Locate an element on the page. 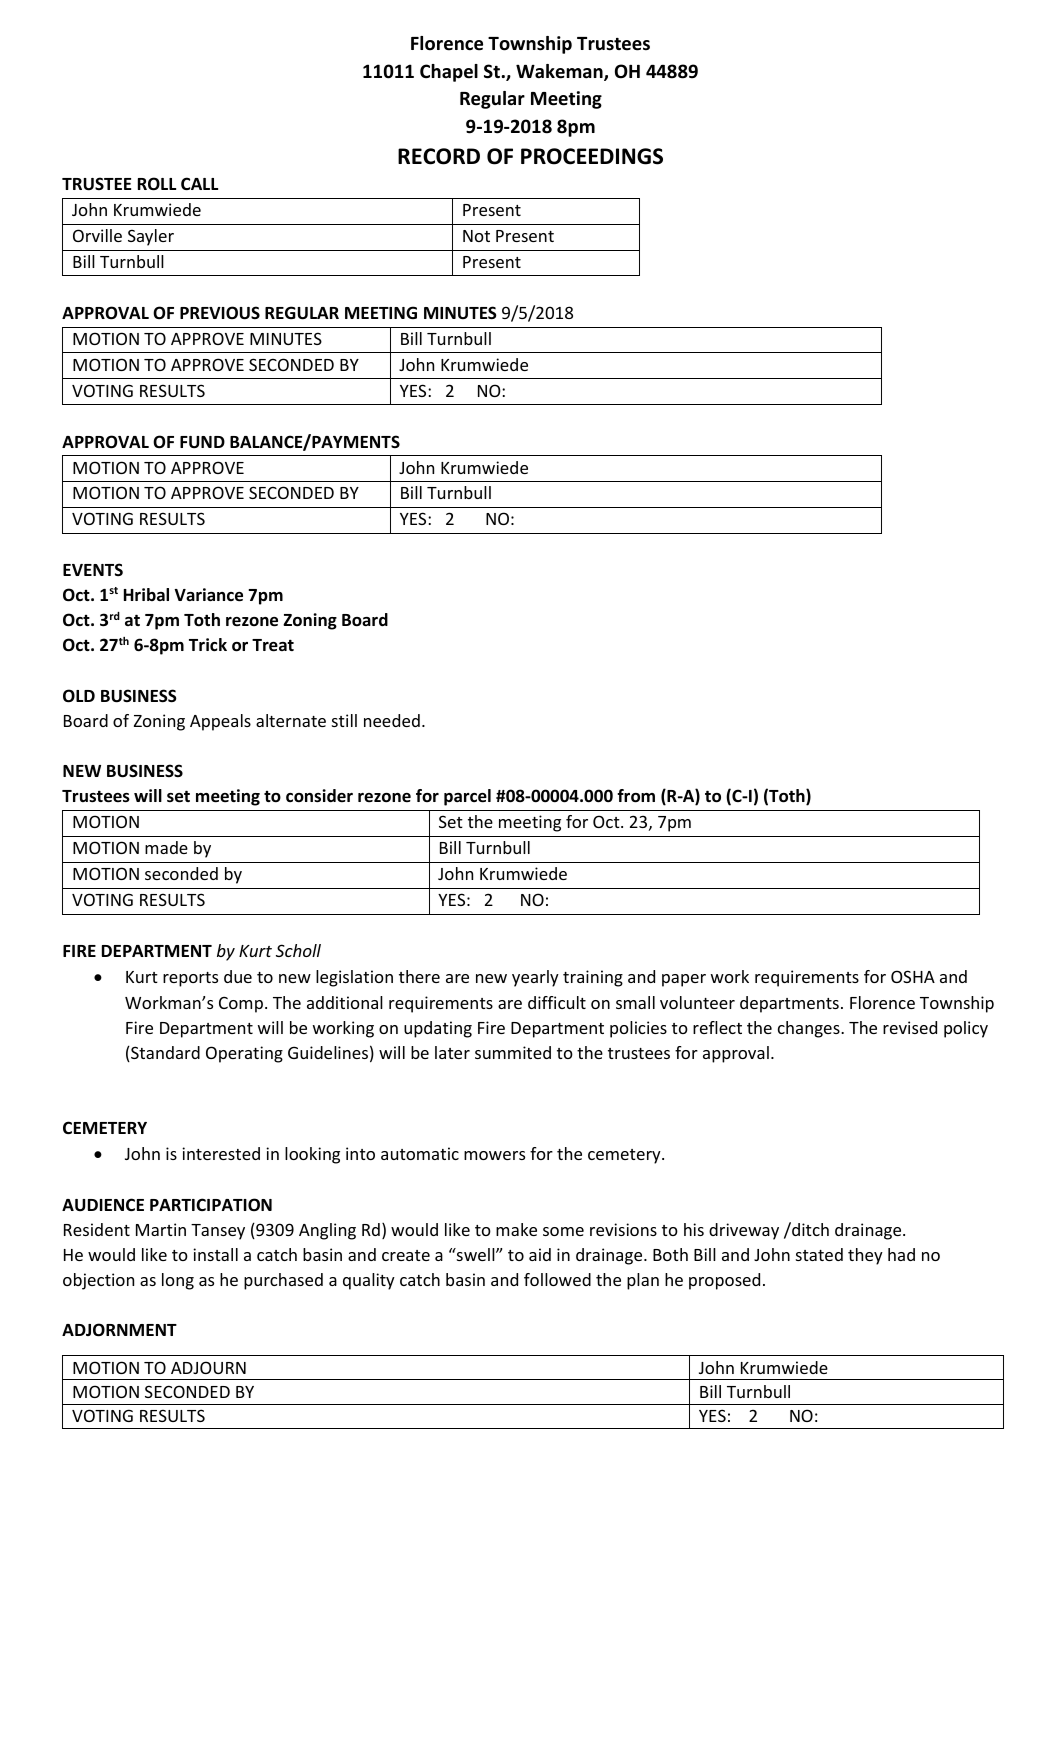 The height and width of the document is (1747, 1061). aid is located at coordinates (540, 1254).
